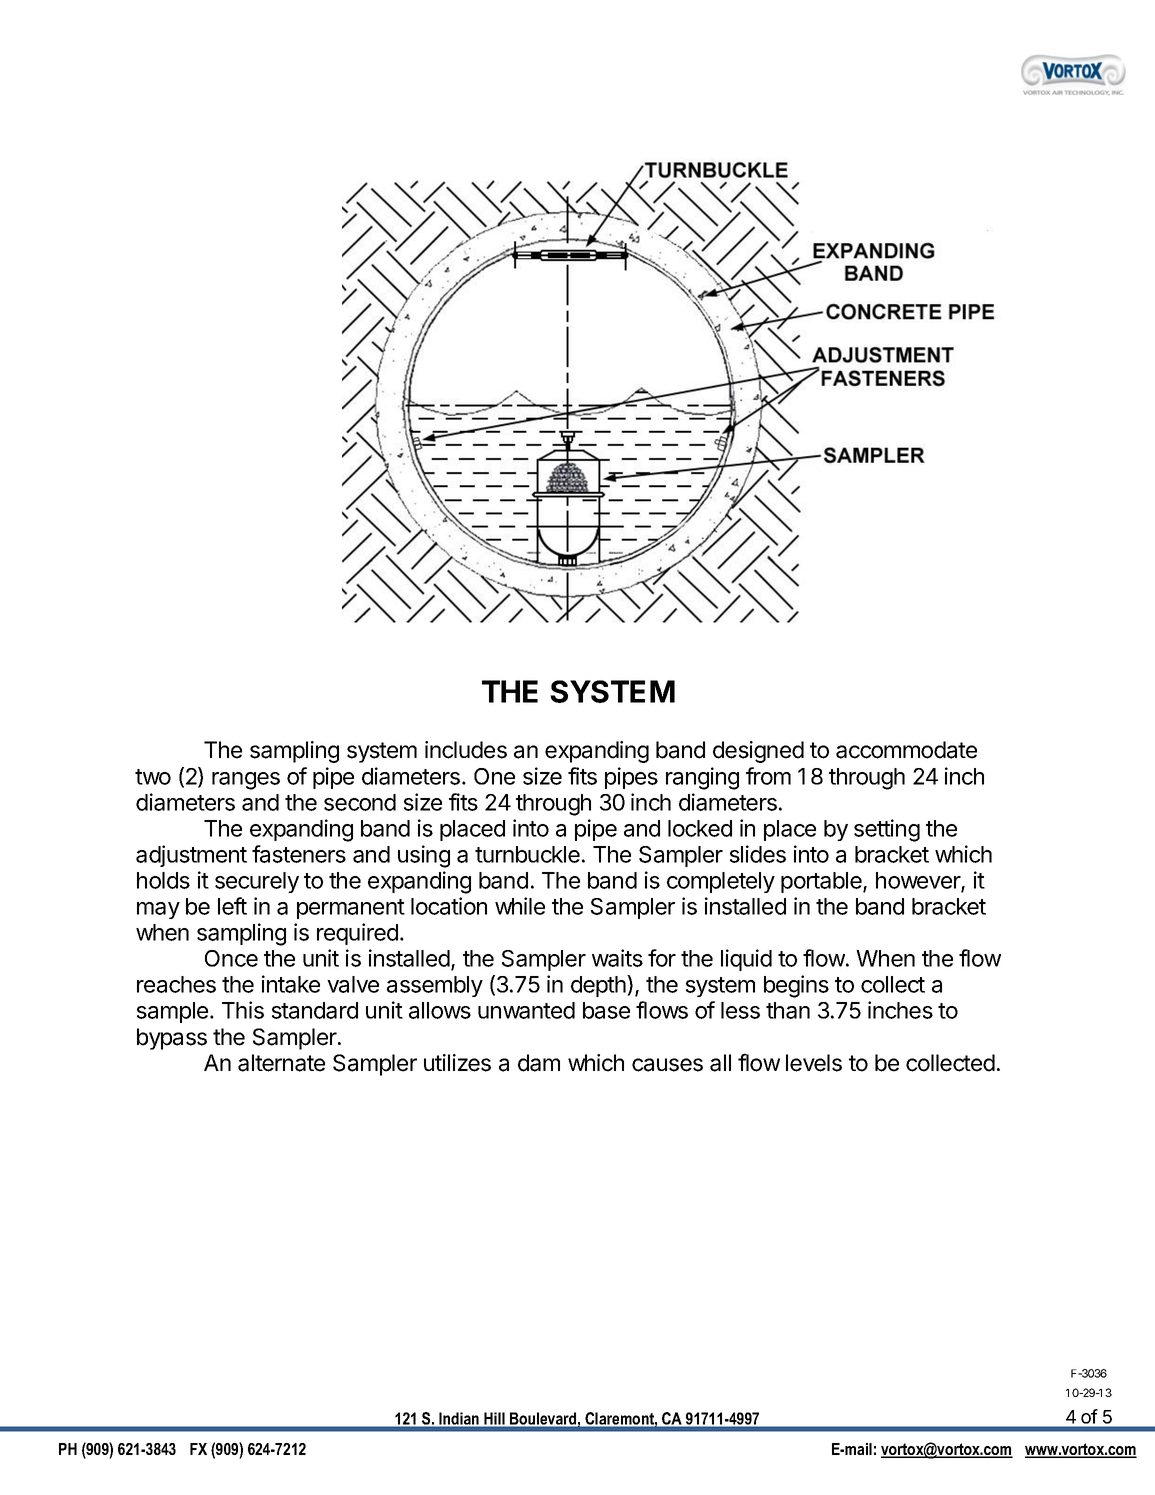  I want to click on depth, so click(599, 986).
